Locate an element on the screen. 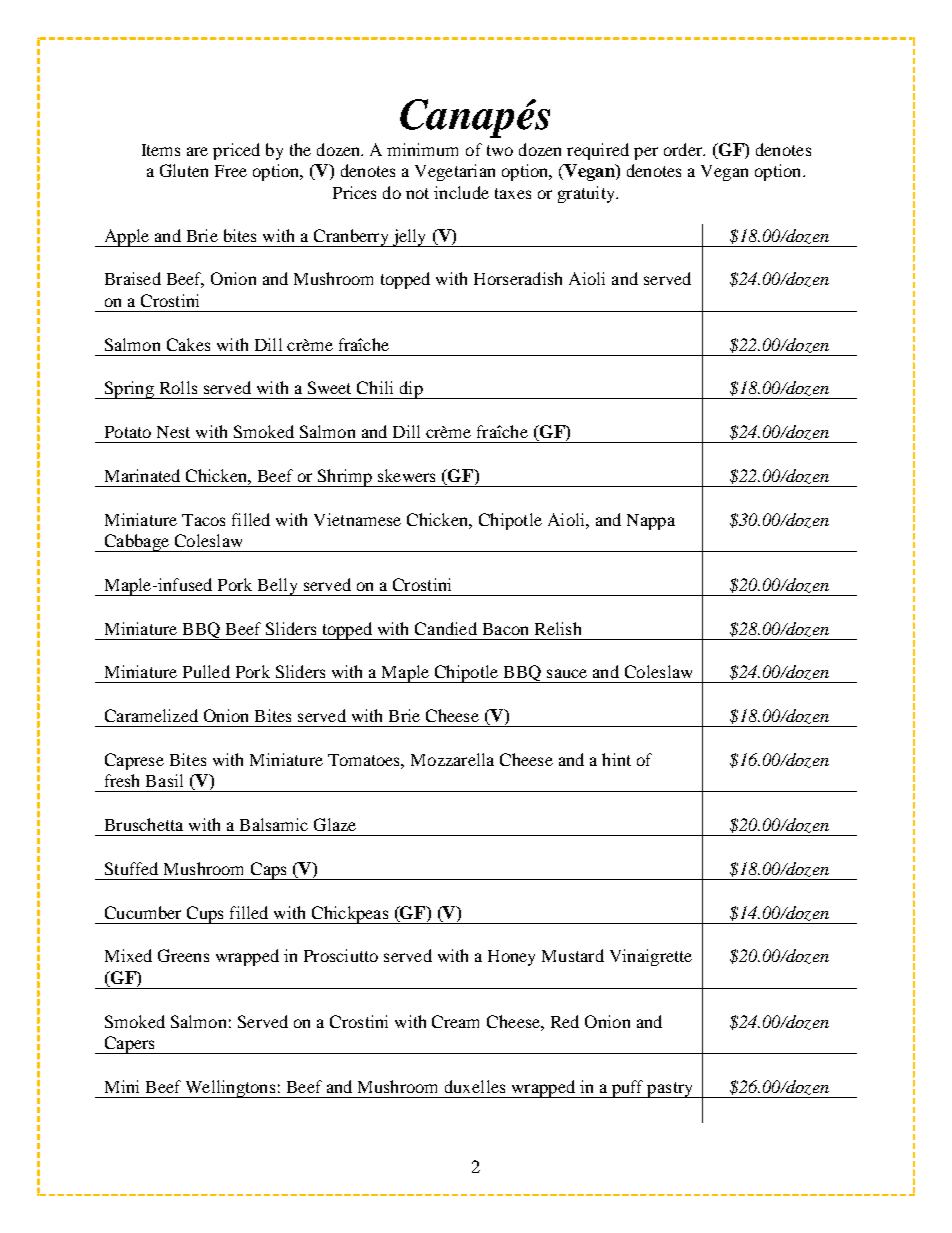  Glaze is located at coordinates (335, 824).
